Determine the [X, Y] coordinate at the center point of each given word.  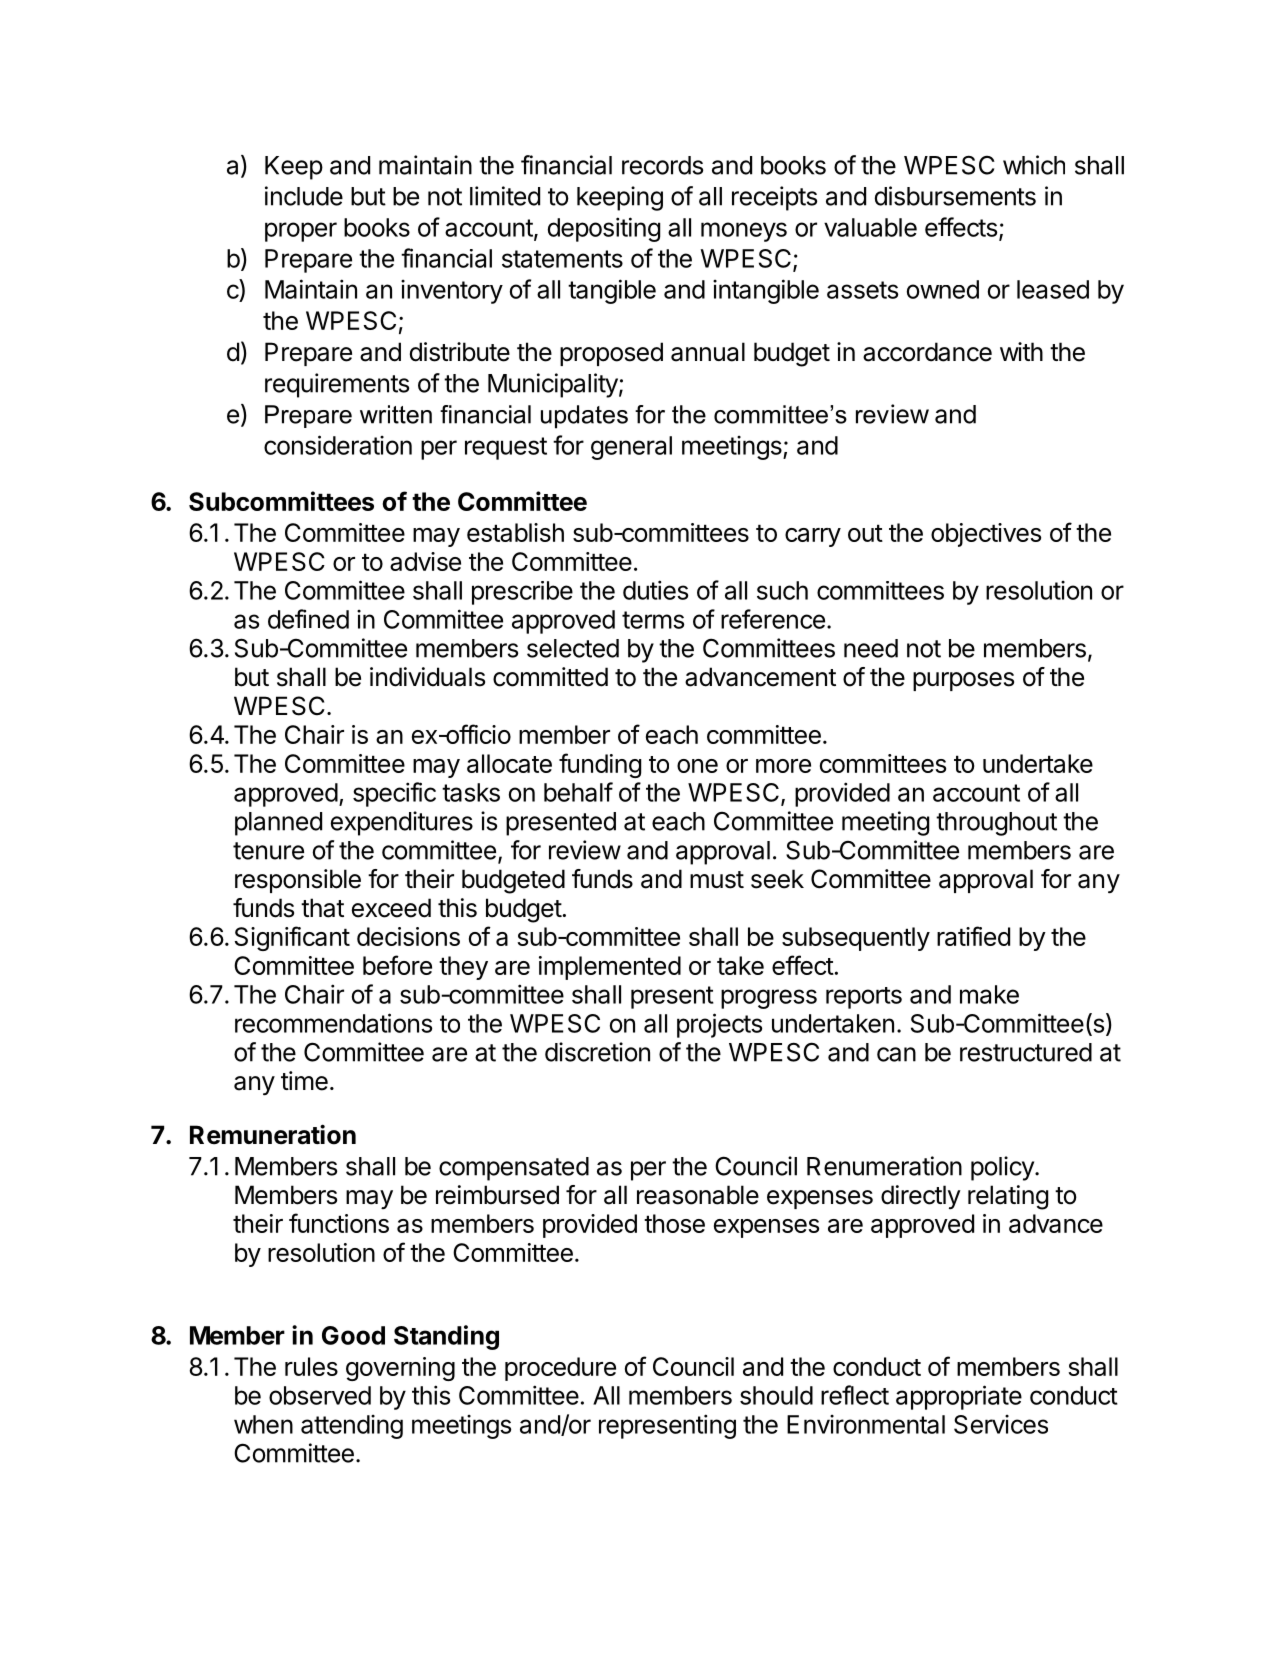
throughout [996, 824]
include [304, 196]
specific [394, 794]
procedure [560, 1369]
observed [320, 1395]
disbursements [955, 196]
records [662, 165]
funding [600, 765]
